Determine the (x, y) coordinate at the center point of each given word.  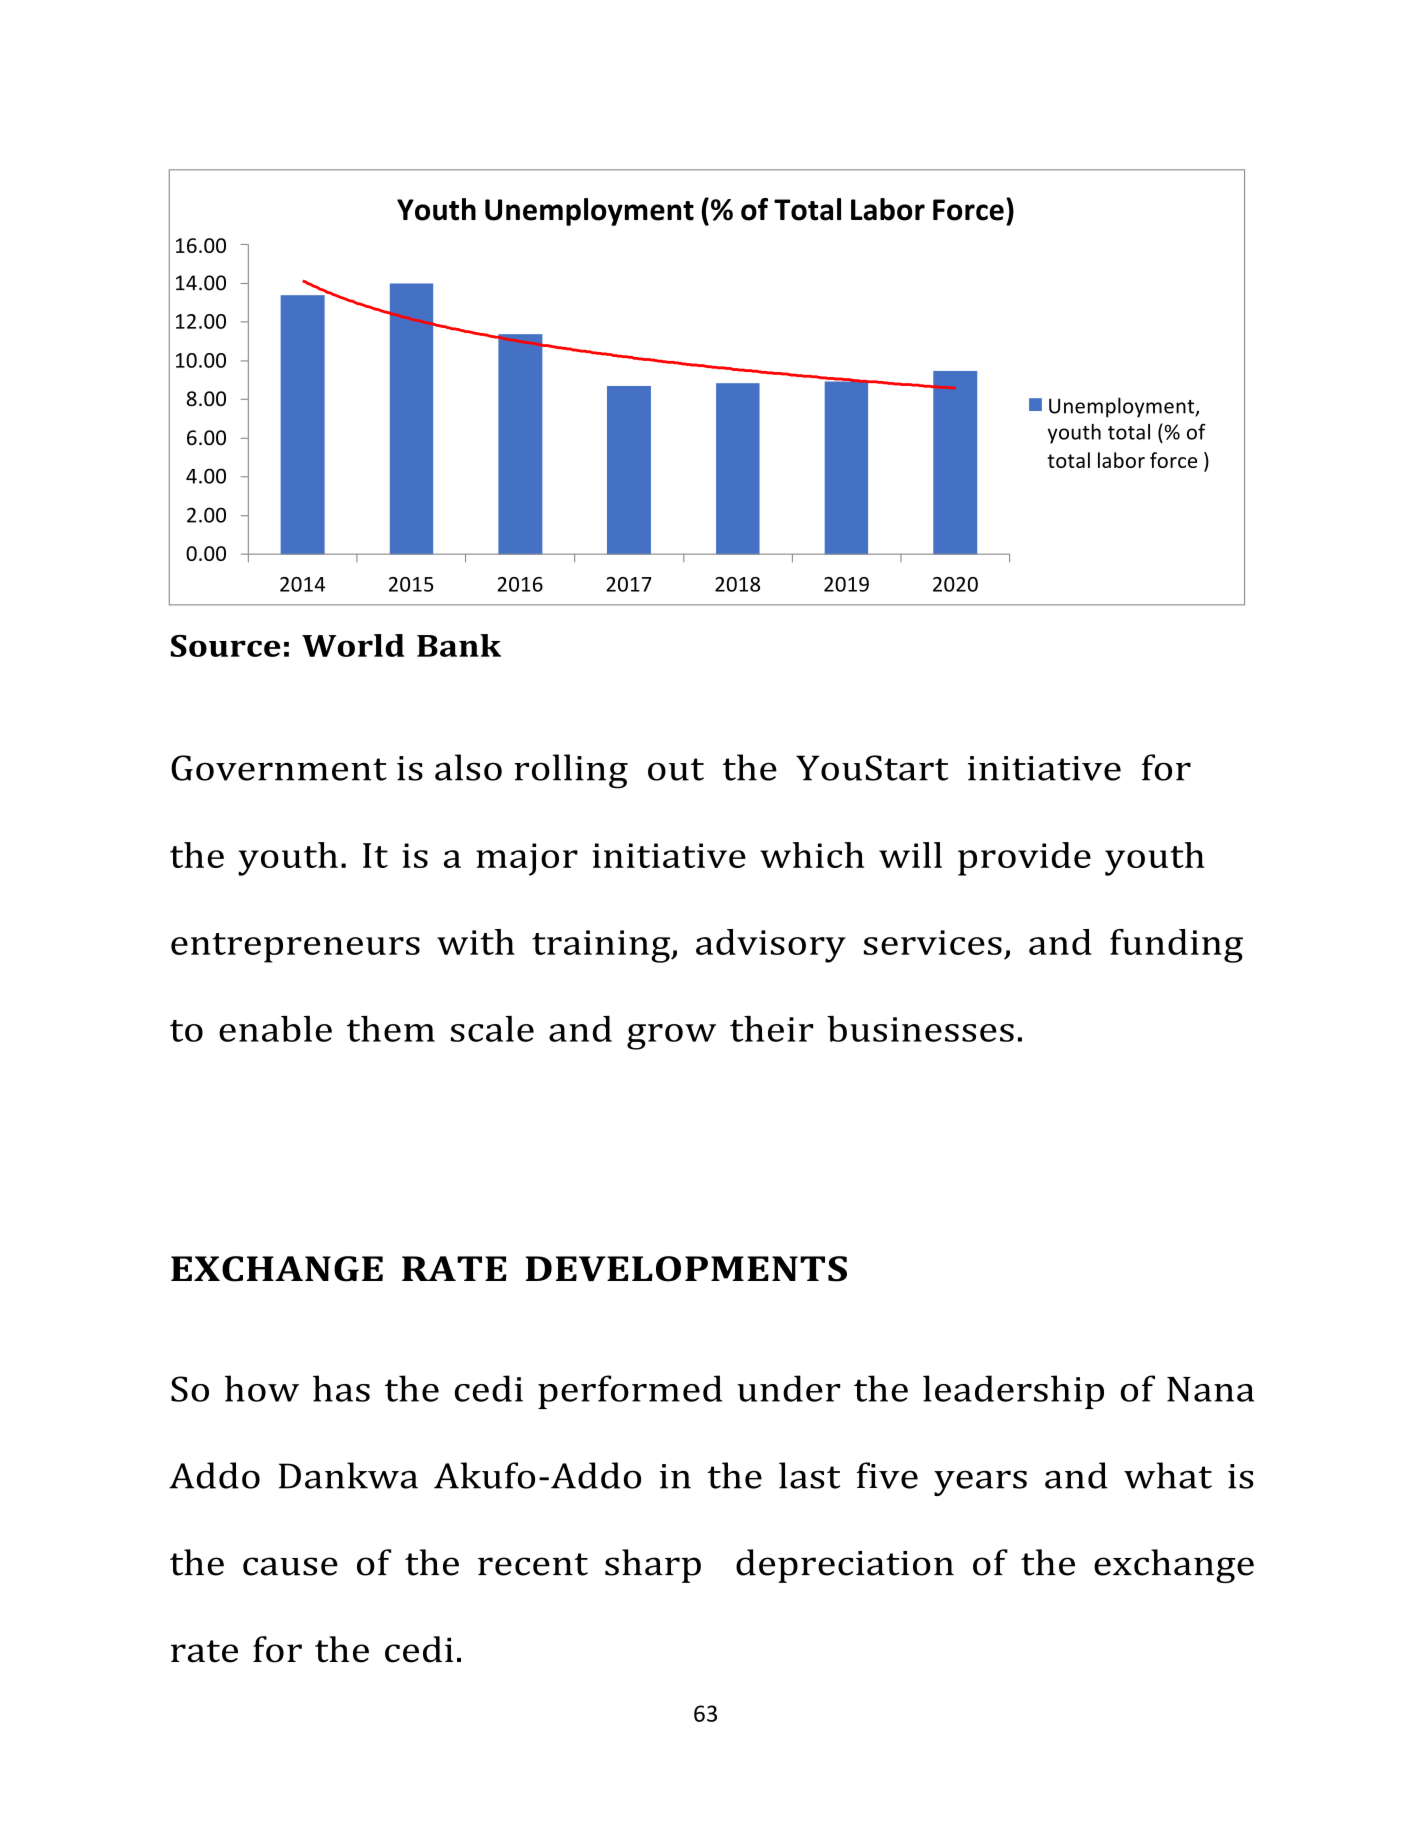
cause (290, 1566)
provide (1024, 859)
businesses (920, 1029)
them (391, 1029)
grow (671, 1037)
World (353, 645)
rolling (571, 771)
